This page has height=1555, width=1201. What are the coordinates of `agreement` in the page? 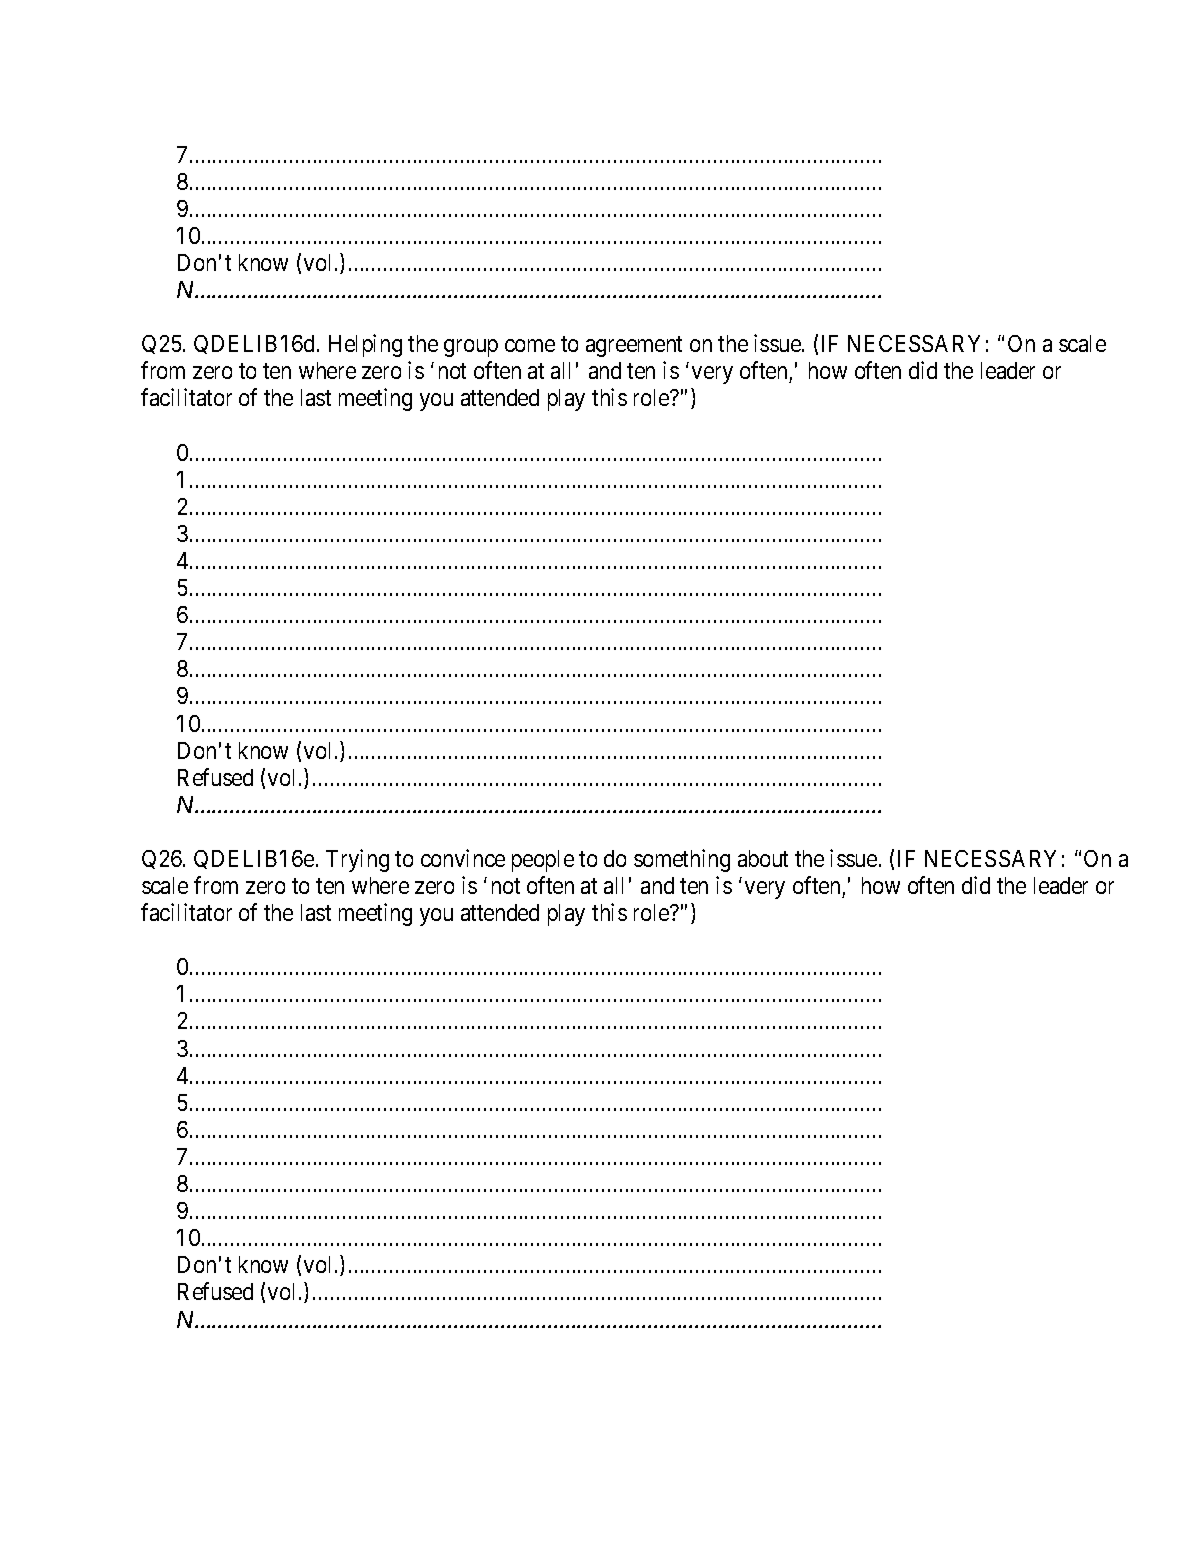 It's located at (634, 347).
